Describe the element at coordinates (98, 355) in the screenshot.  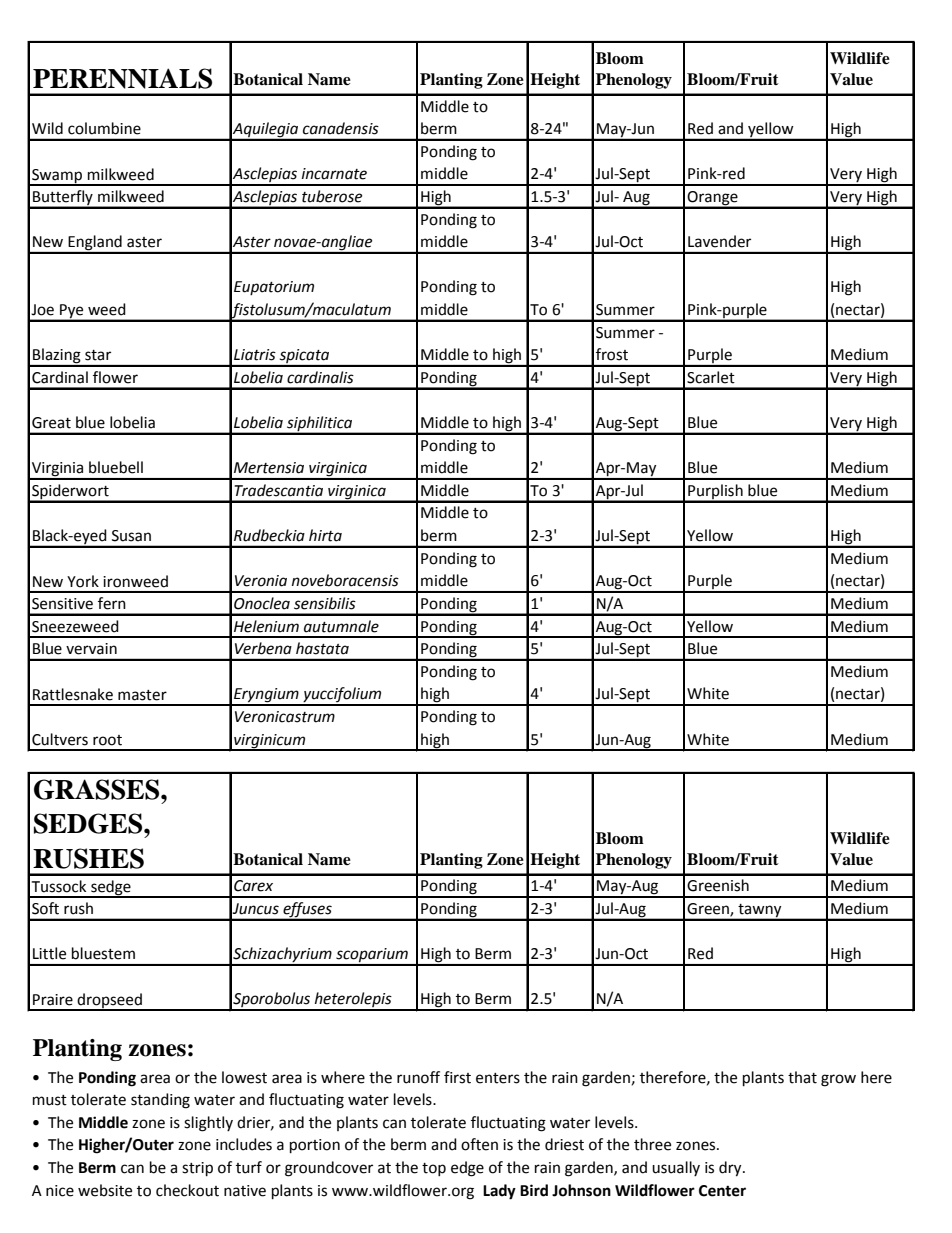
I see `star` at that location.
